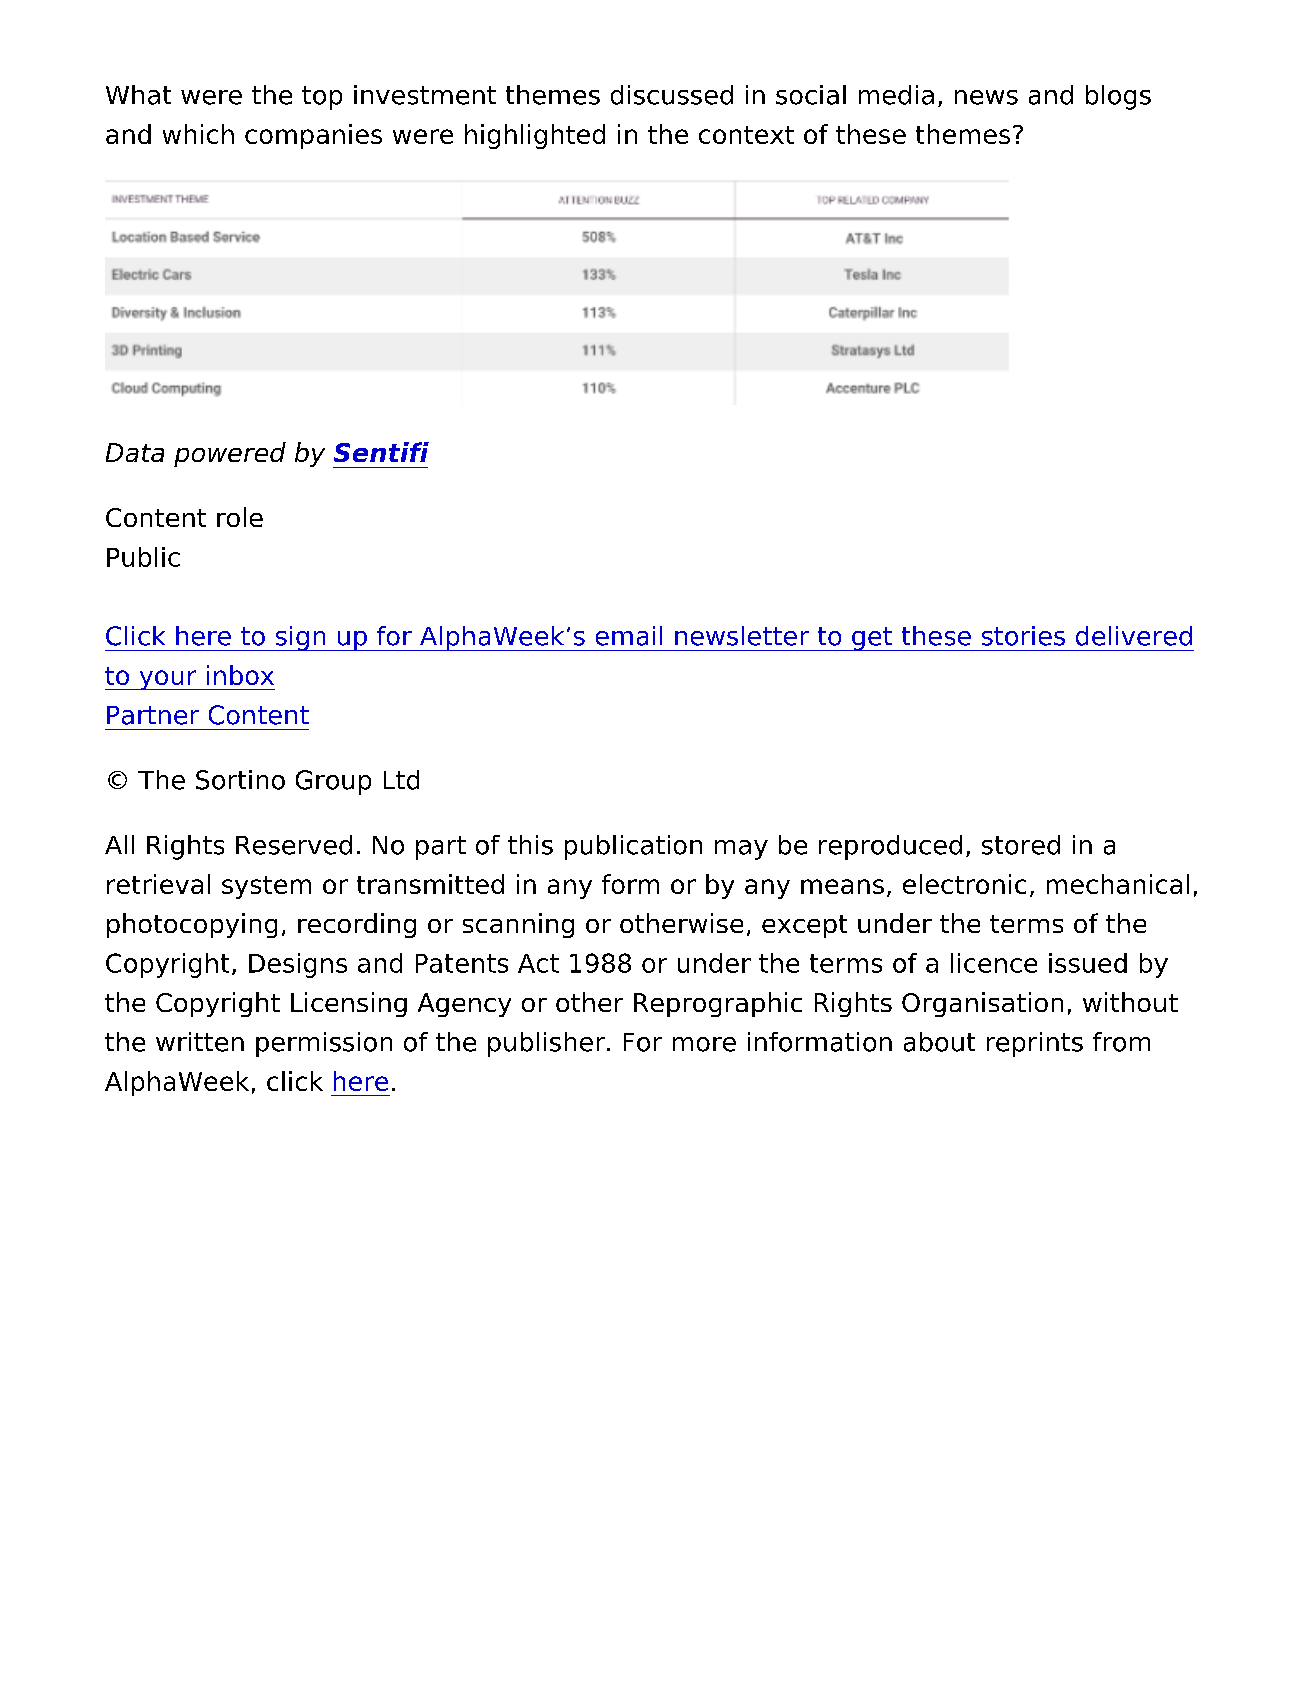 Image resolution: width=1308 pixels, height=1693 pixels. What do you see at coordinates (1118, 97) in the image?
I see `blogs` at bounding box center [1118, 97].
